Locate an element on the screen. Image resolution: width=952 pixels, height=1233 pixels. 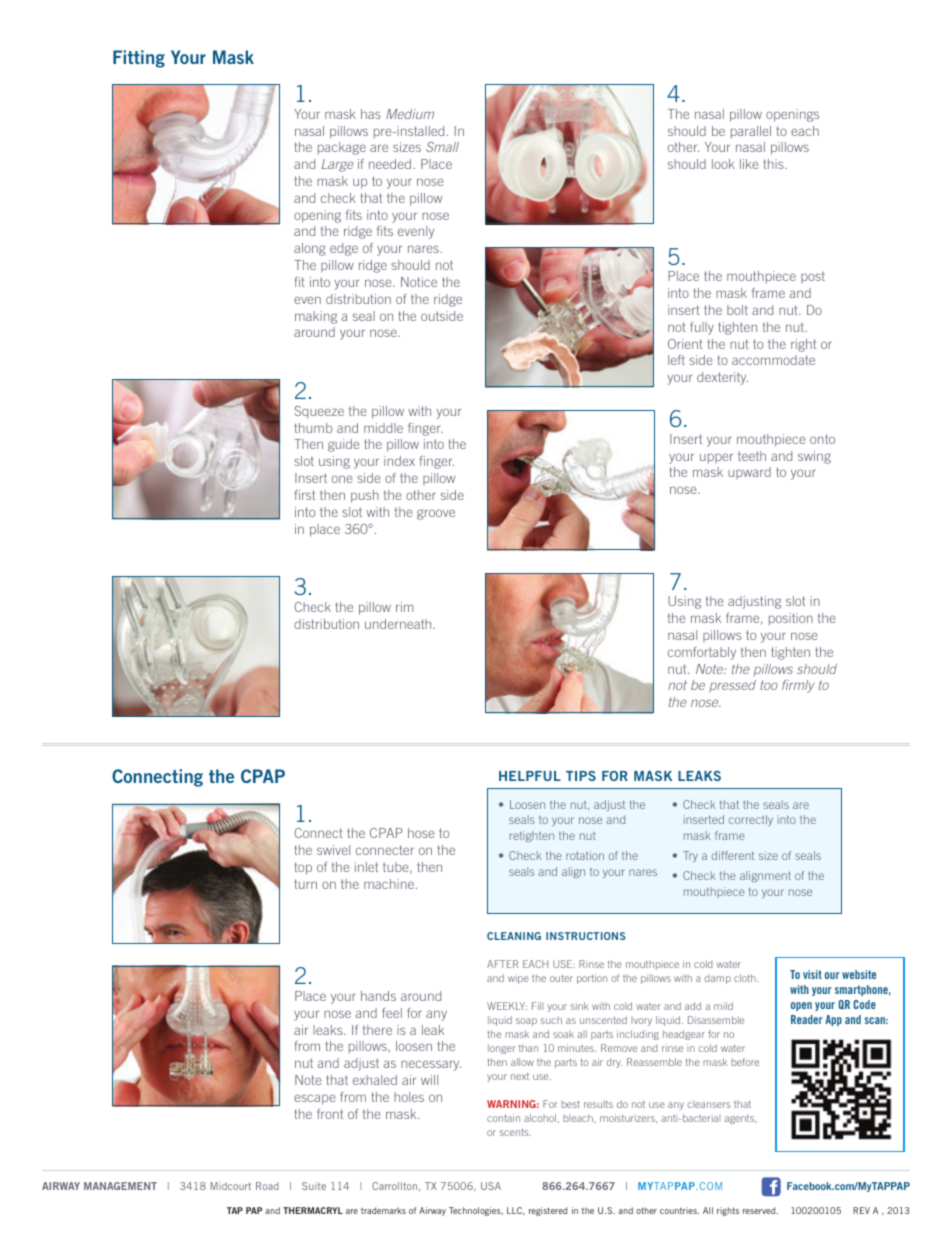
bolt is located at coordinates (737, 310).
